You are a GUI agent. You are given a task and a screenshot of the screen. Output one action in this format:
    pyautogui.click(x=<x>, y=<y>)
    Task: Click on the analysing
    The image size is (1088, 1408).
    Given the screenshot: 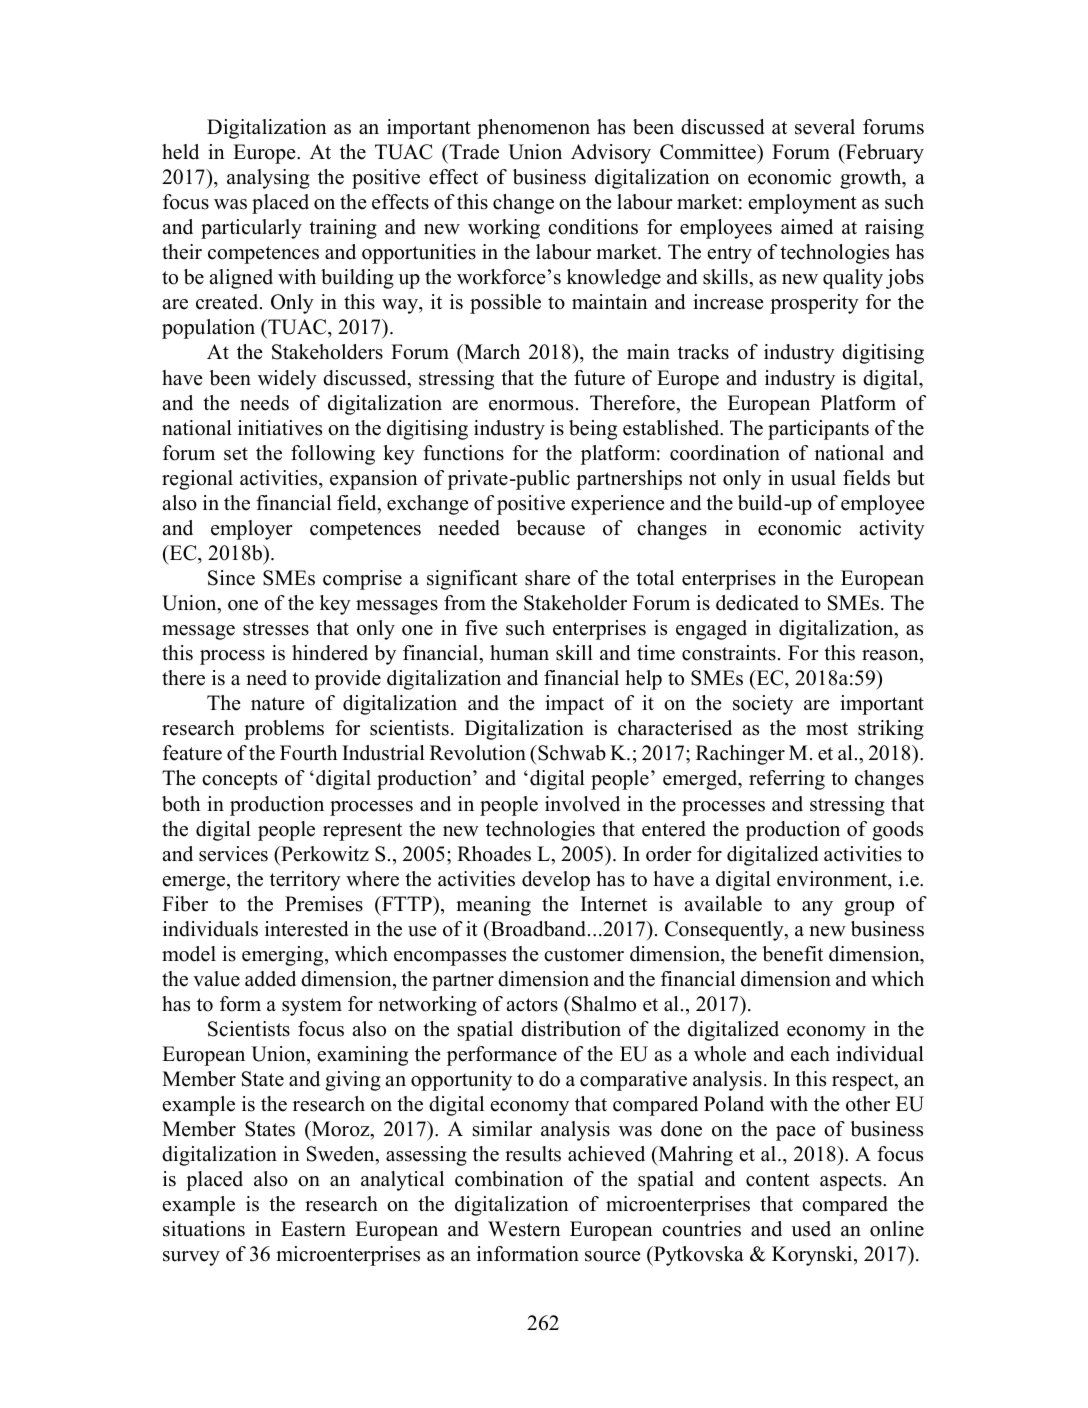 What is the action you would take?
    pyautogui.click(x=268, y=179)
